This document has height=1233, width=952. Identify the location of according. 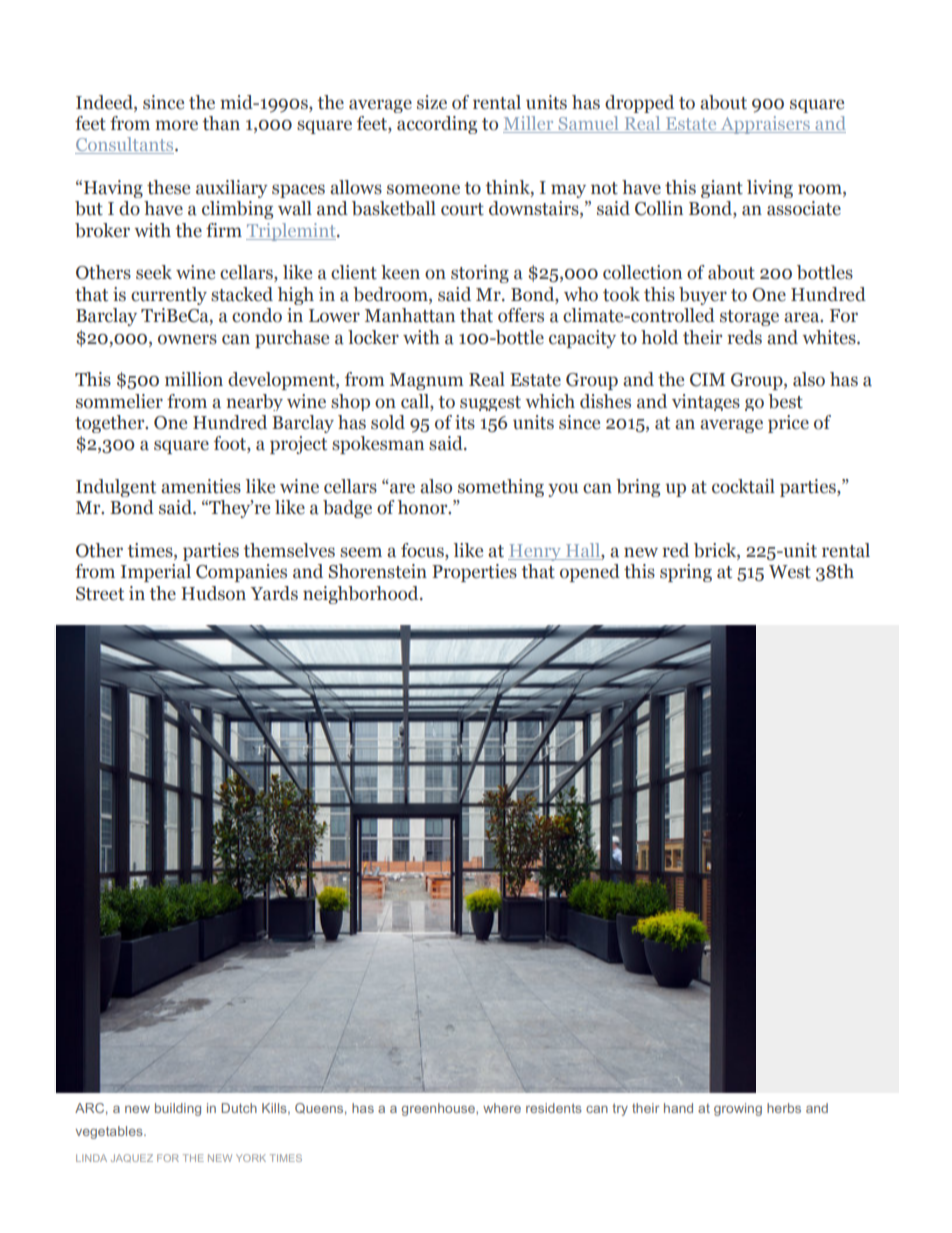
(437, 125).
